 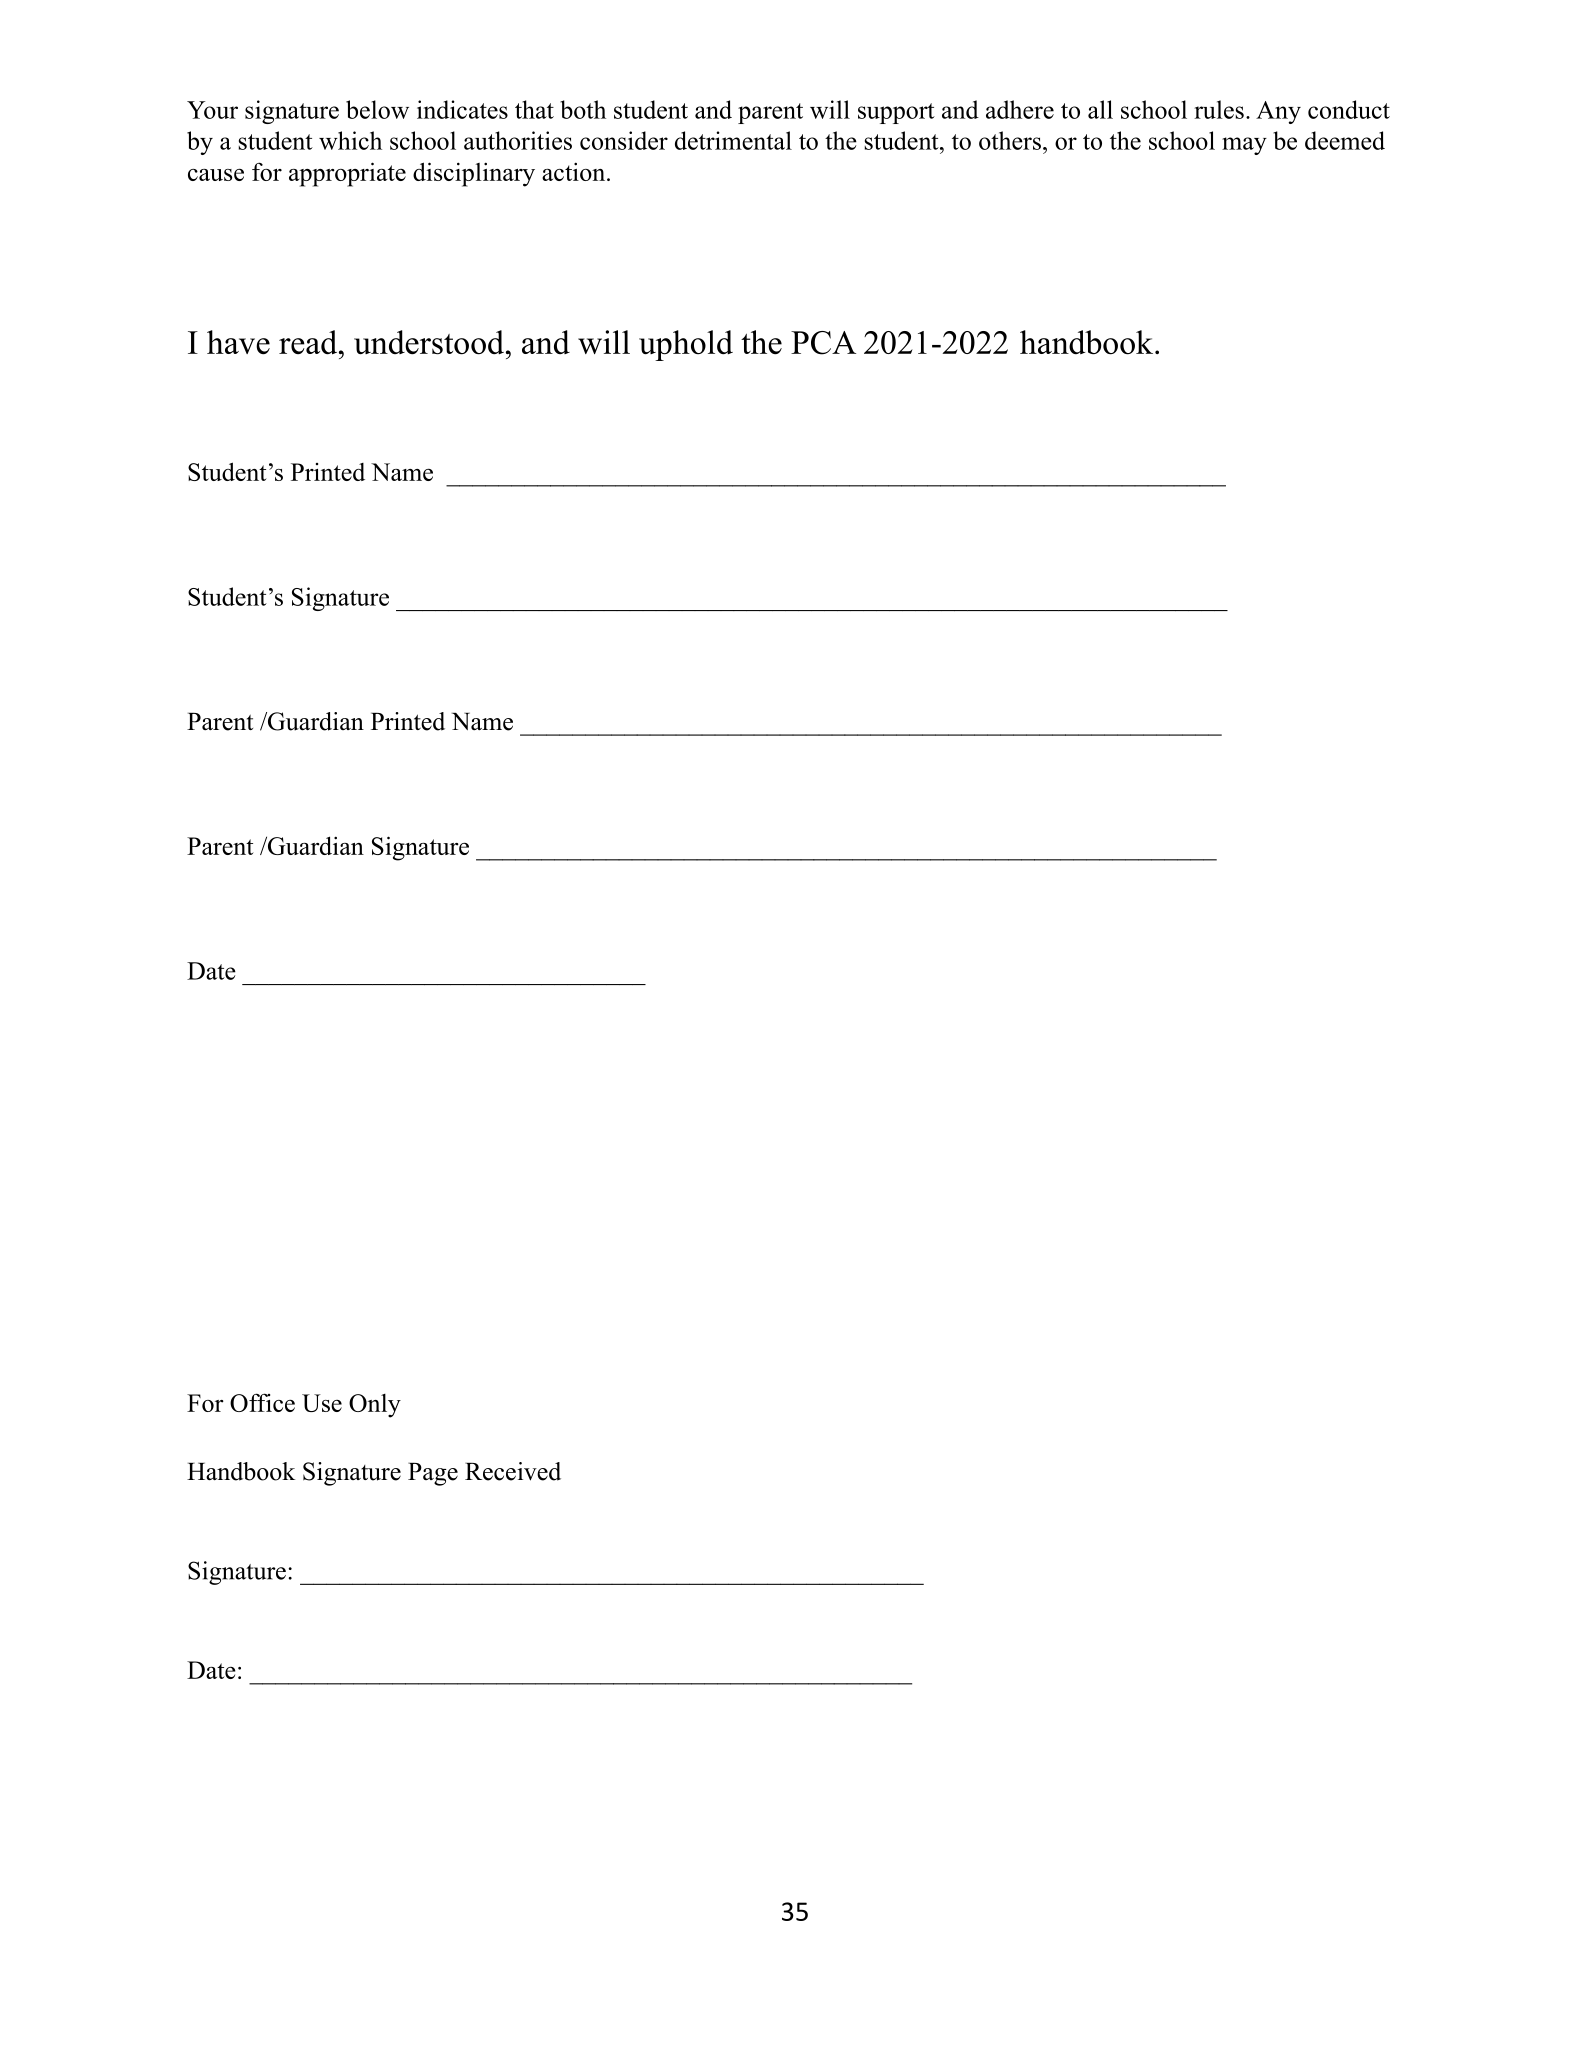 What do you see at coordinates (350, 140) in the image?
I see `which` at bounding box center [350, 140].
